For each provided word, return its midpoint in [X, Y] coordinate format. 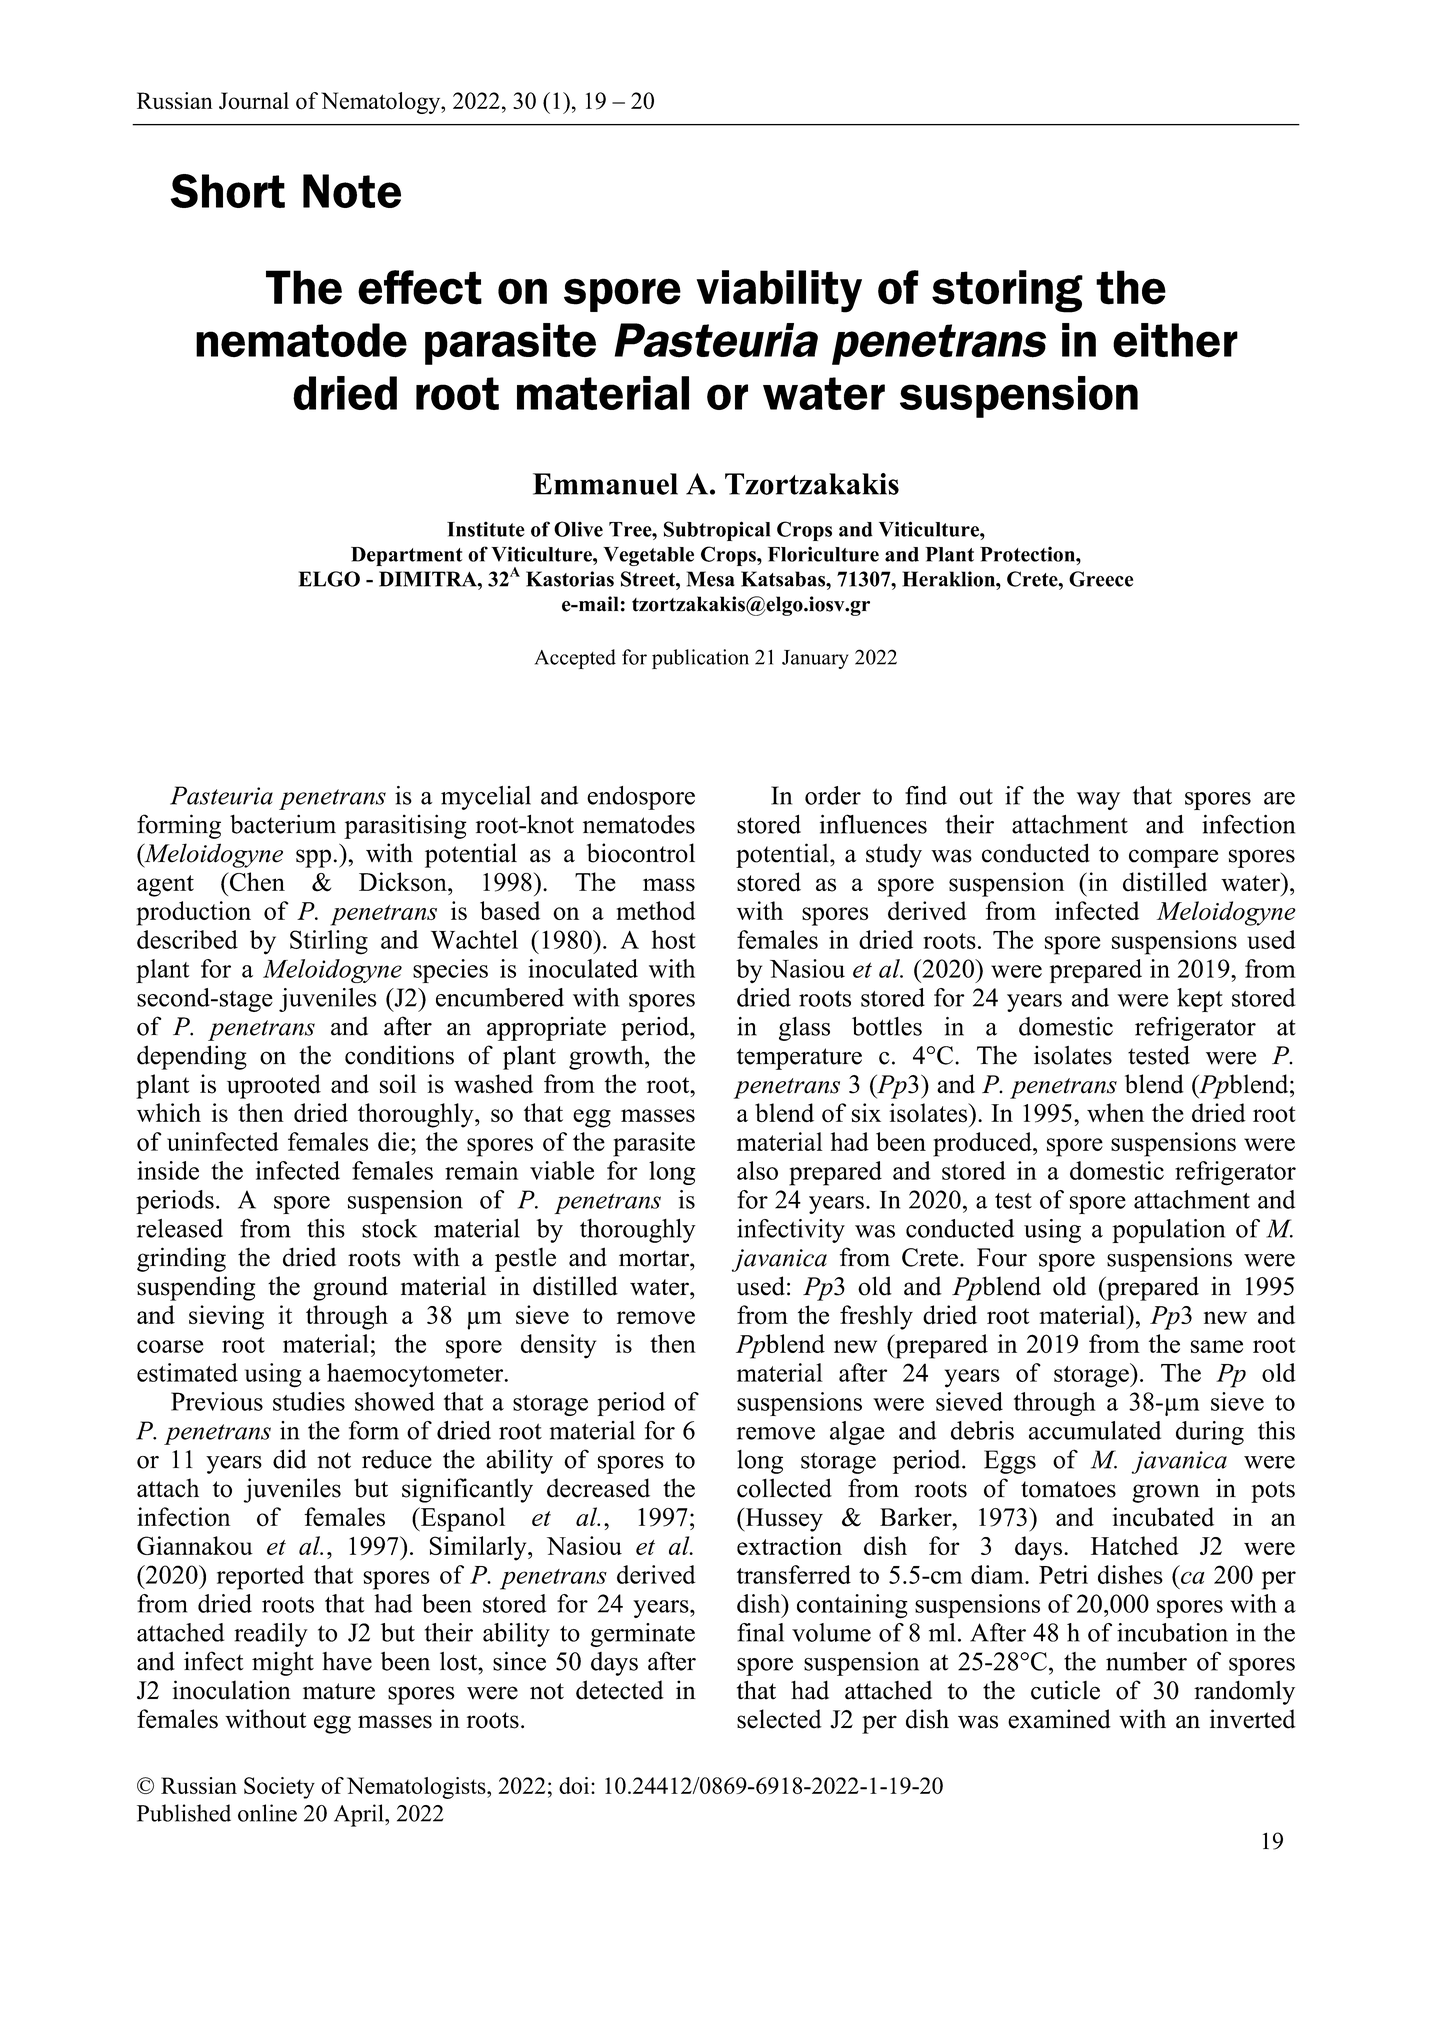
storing [1007, 291]
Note [352, 191]
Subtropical [717, 531]
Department [406, 556]
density [558, 1346]
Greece [1101, 579]
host [674, 939]
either [1175, 340]
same [1217, 1346]
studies [309, 1401]
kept [1200, 1000]
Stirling [329, 942]
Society [279, 1788]
